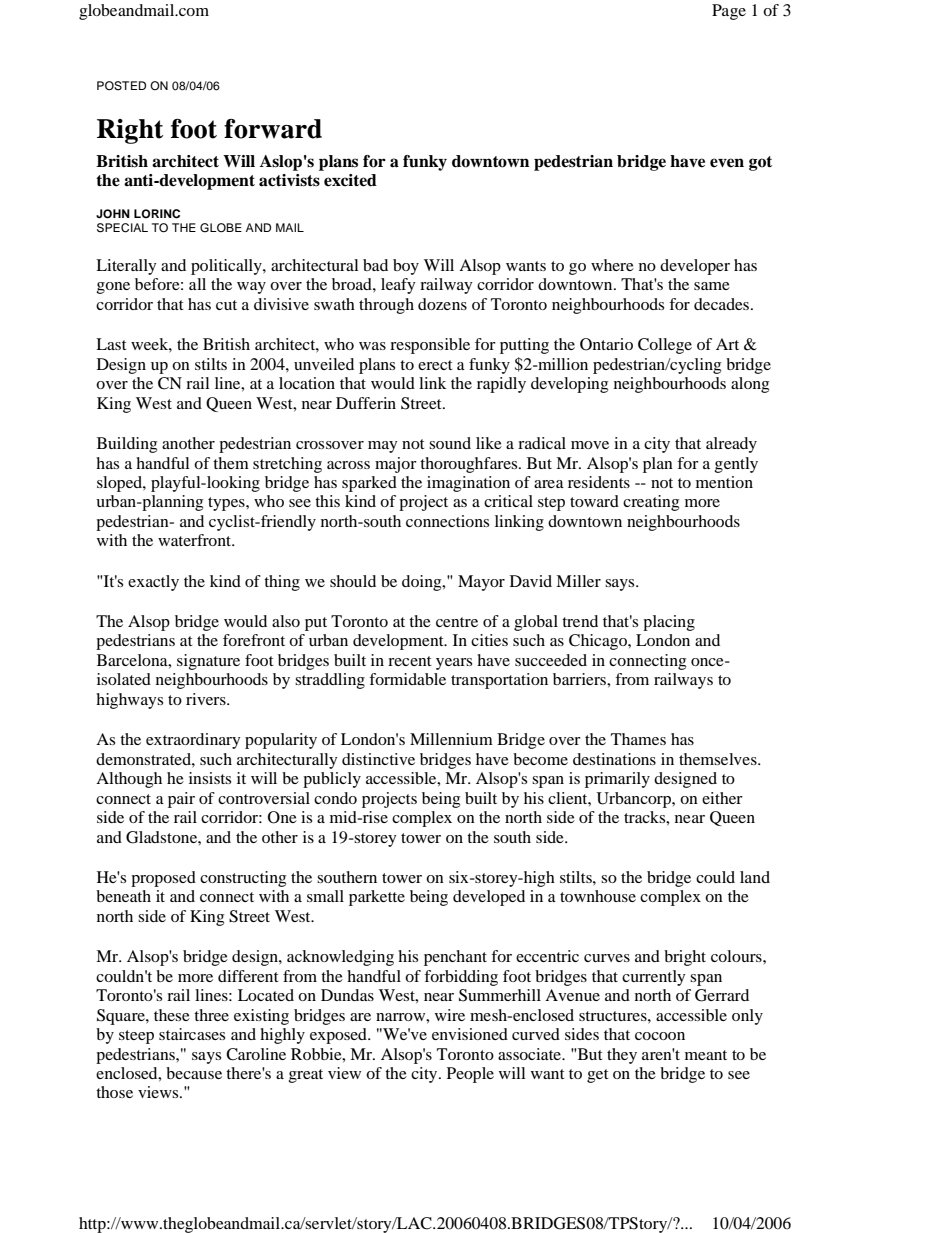  I want to click on POSTED, so click(121, 86).
